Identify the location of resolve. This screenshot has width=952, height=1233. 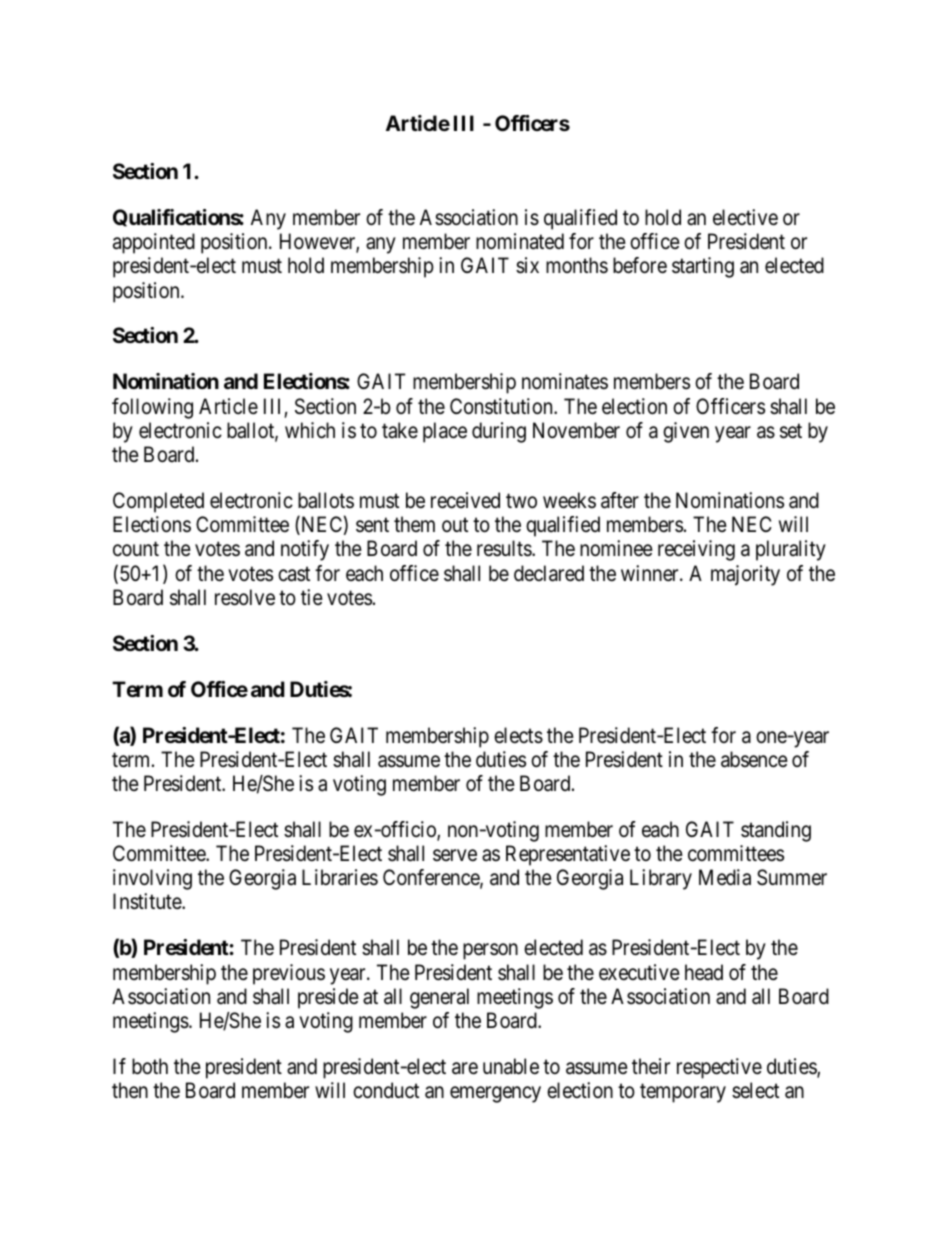
(245, 597).
